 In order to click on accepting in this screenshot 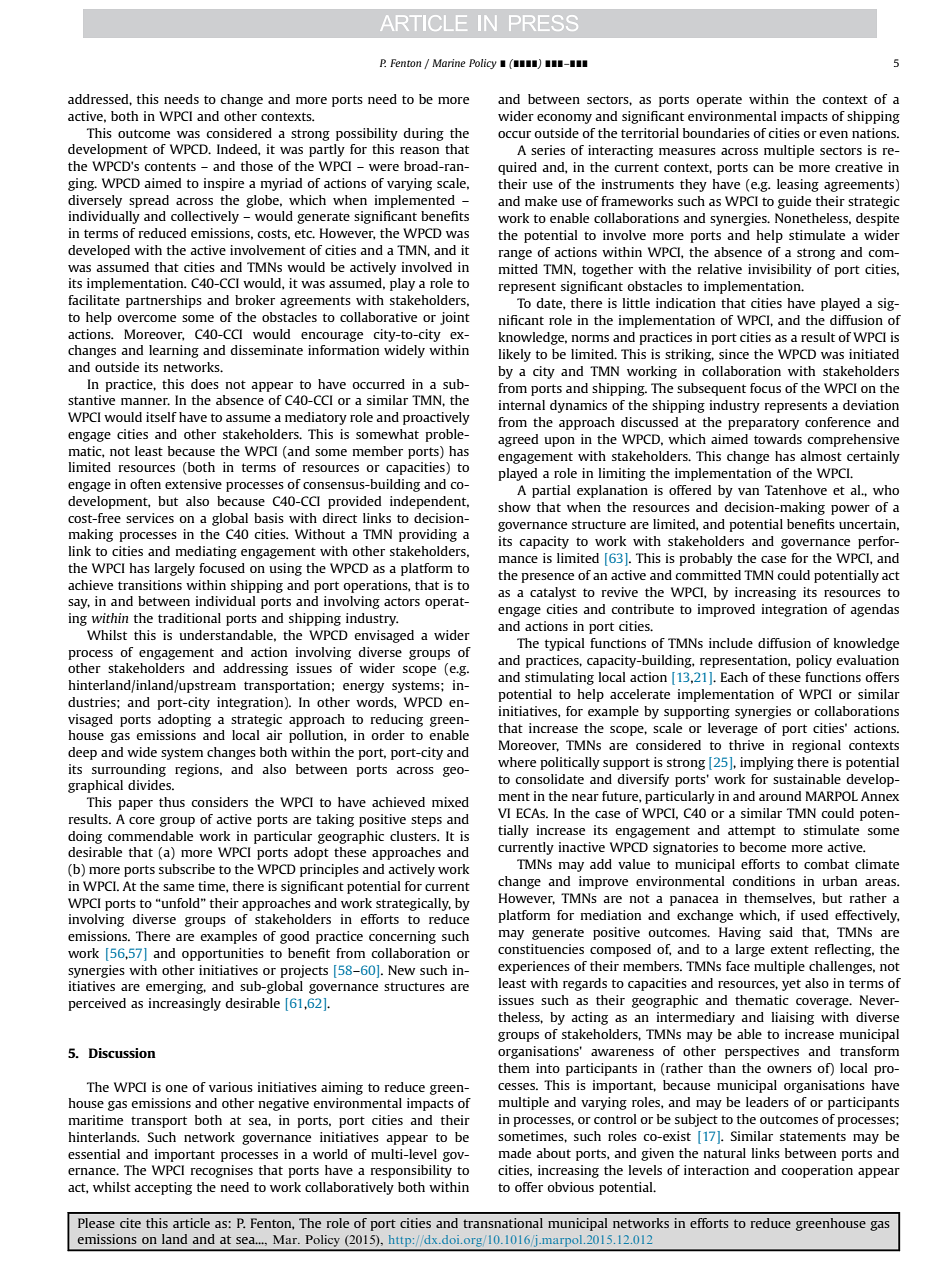, I will do `click(163, 1188)`.
